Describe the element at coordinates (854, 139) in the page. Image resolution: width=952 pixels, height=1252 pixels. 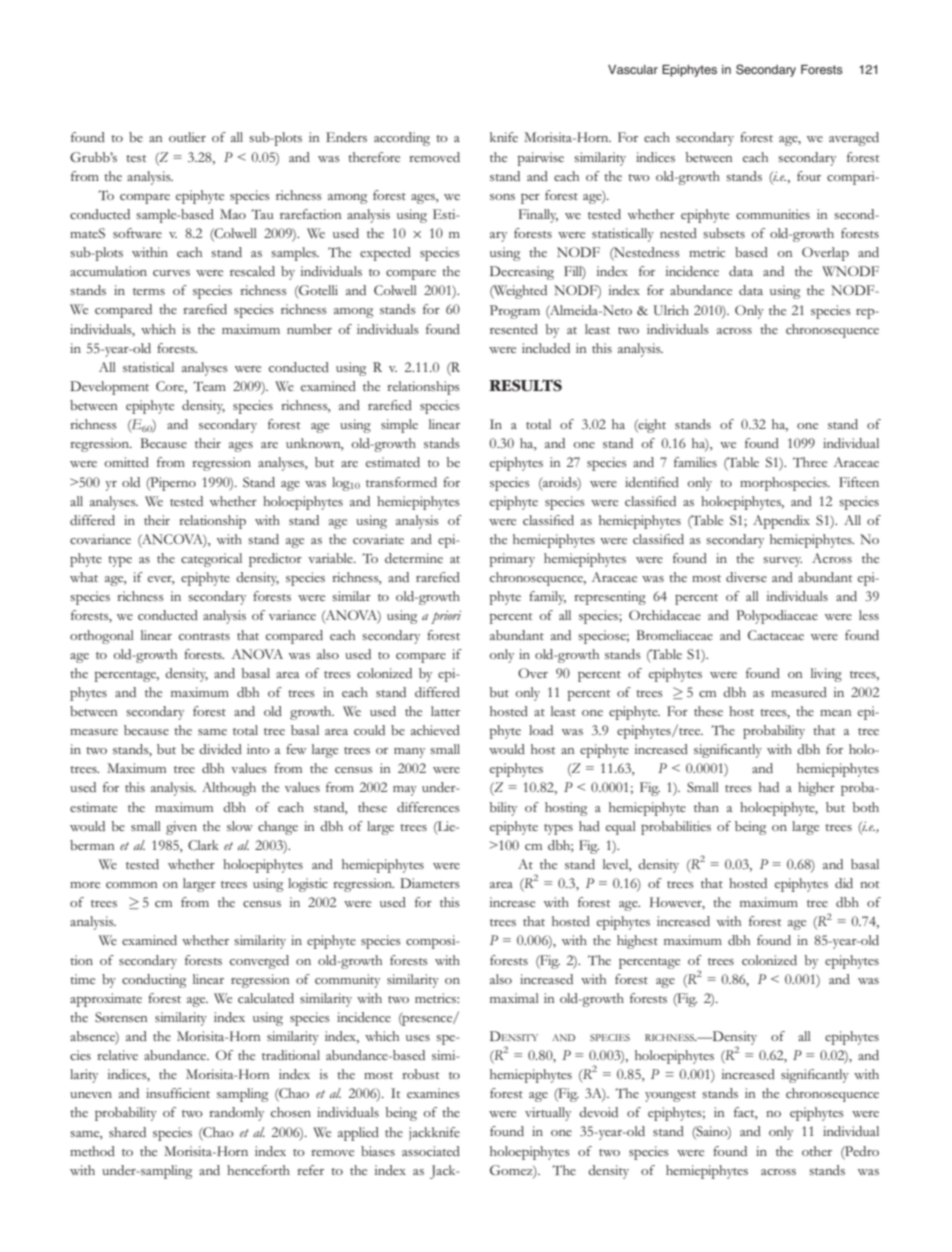
I see `averaged` at that location.
